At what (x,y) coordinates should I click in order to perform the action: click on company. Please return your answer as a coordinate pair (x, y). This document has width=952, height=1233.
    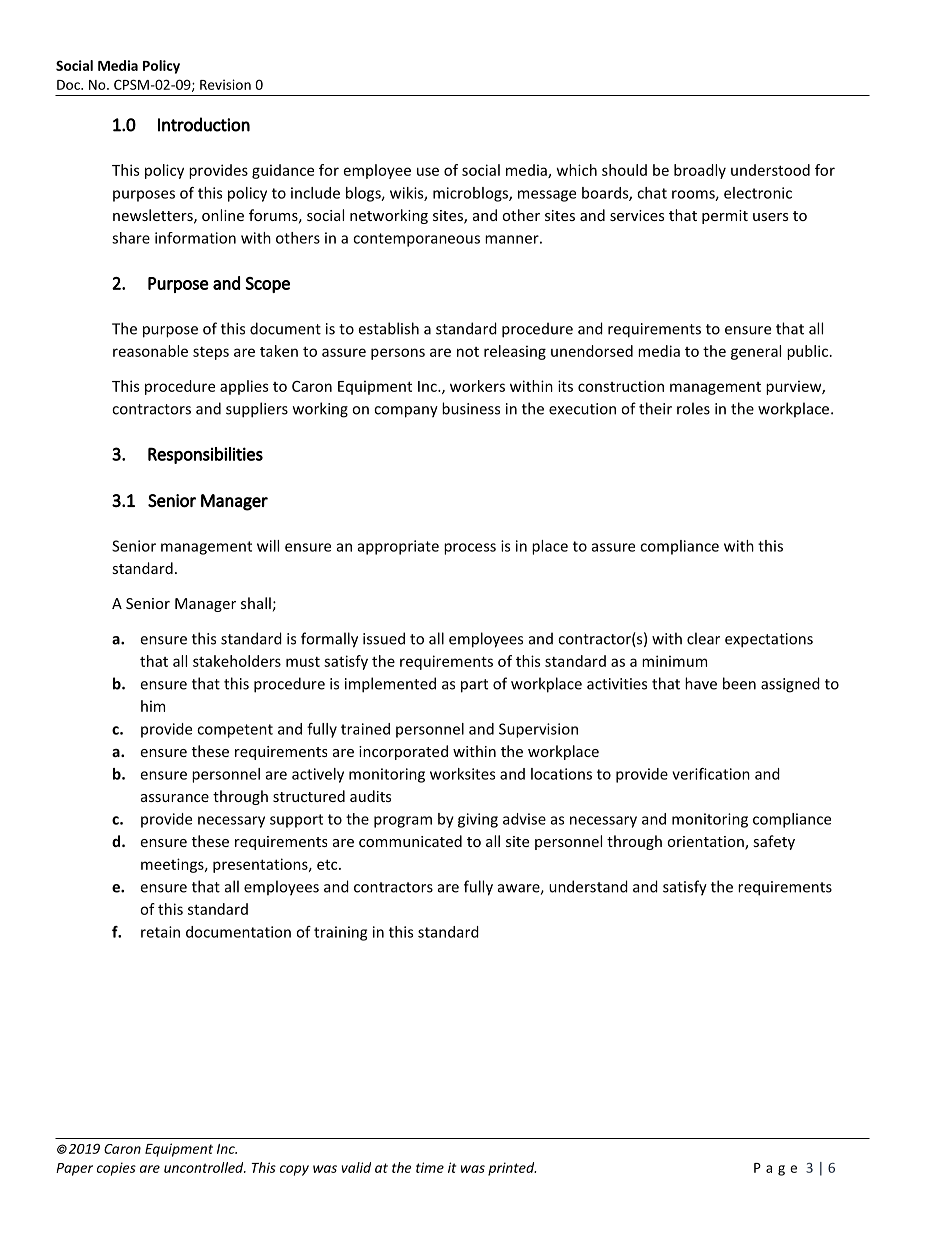
    Looking at the image, I should click on (406, 412).
